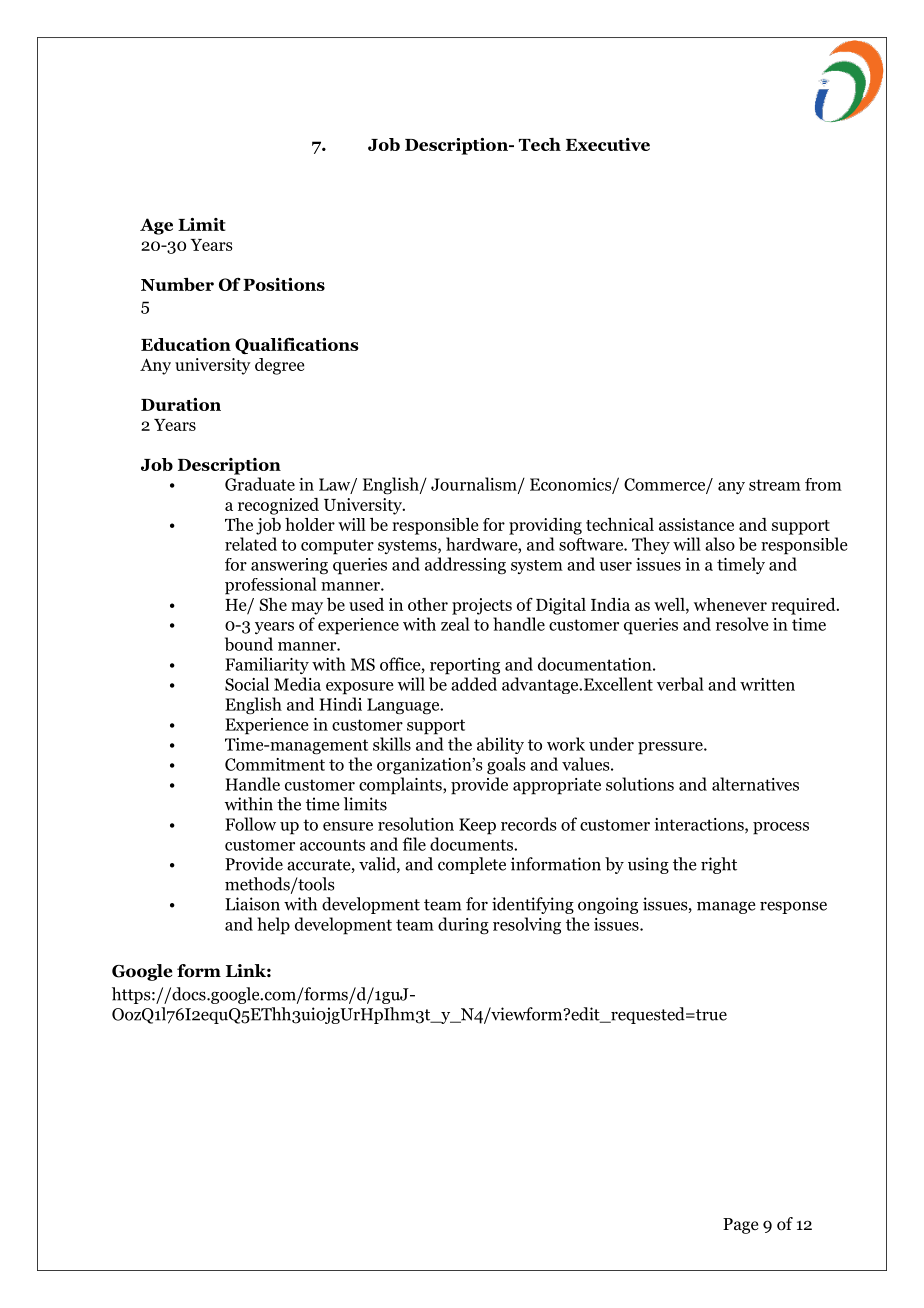  What do you see at coordinates (472, 844) in the screenshot?
I see `documents` at bounding box center [472, 844].
